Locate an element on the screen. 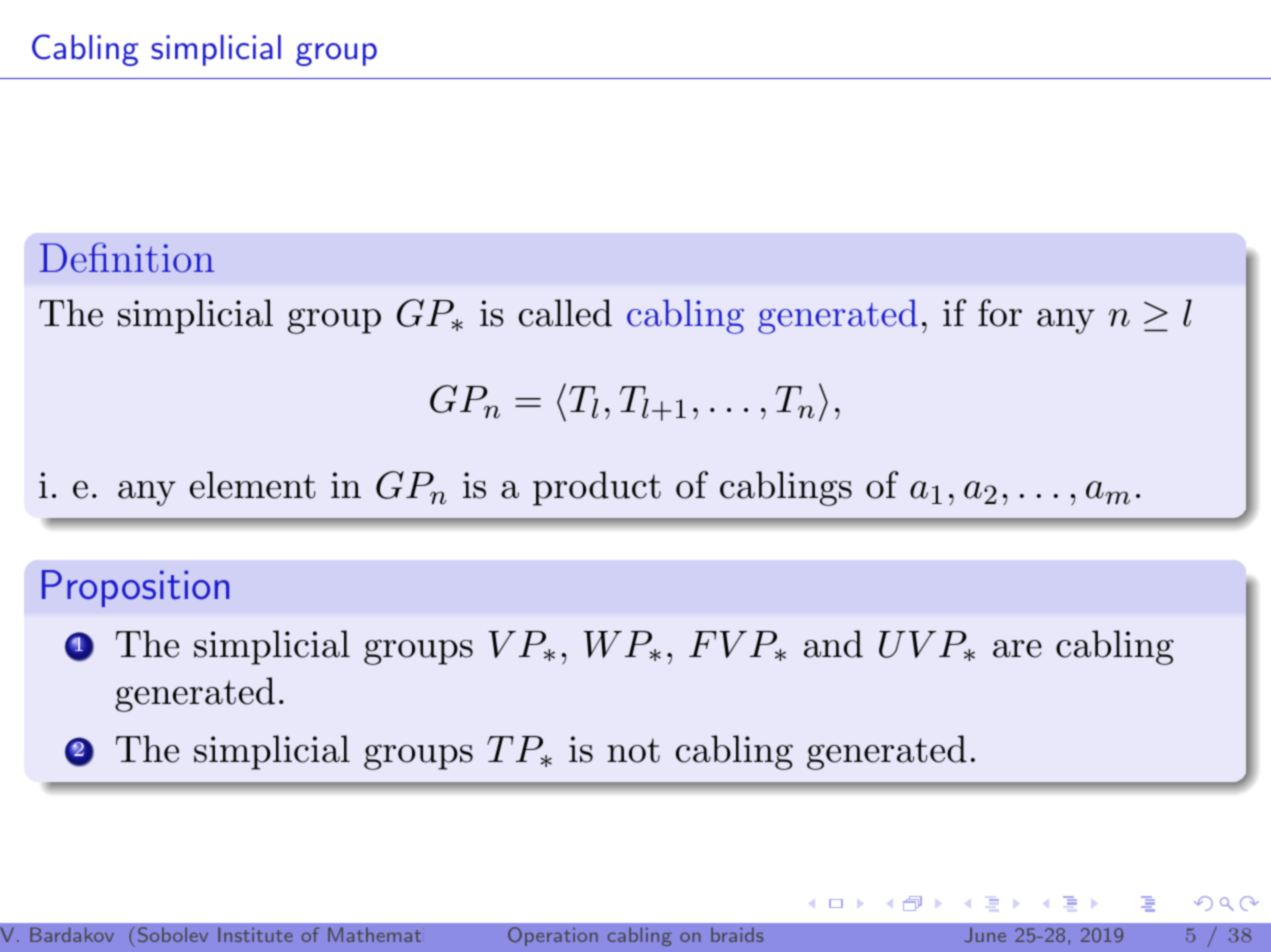 The image size is (1271, 952). not is located at coordinates (633, 750).
